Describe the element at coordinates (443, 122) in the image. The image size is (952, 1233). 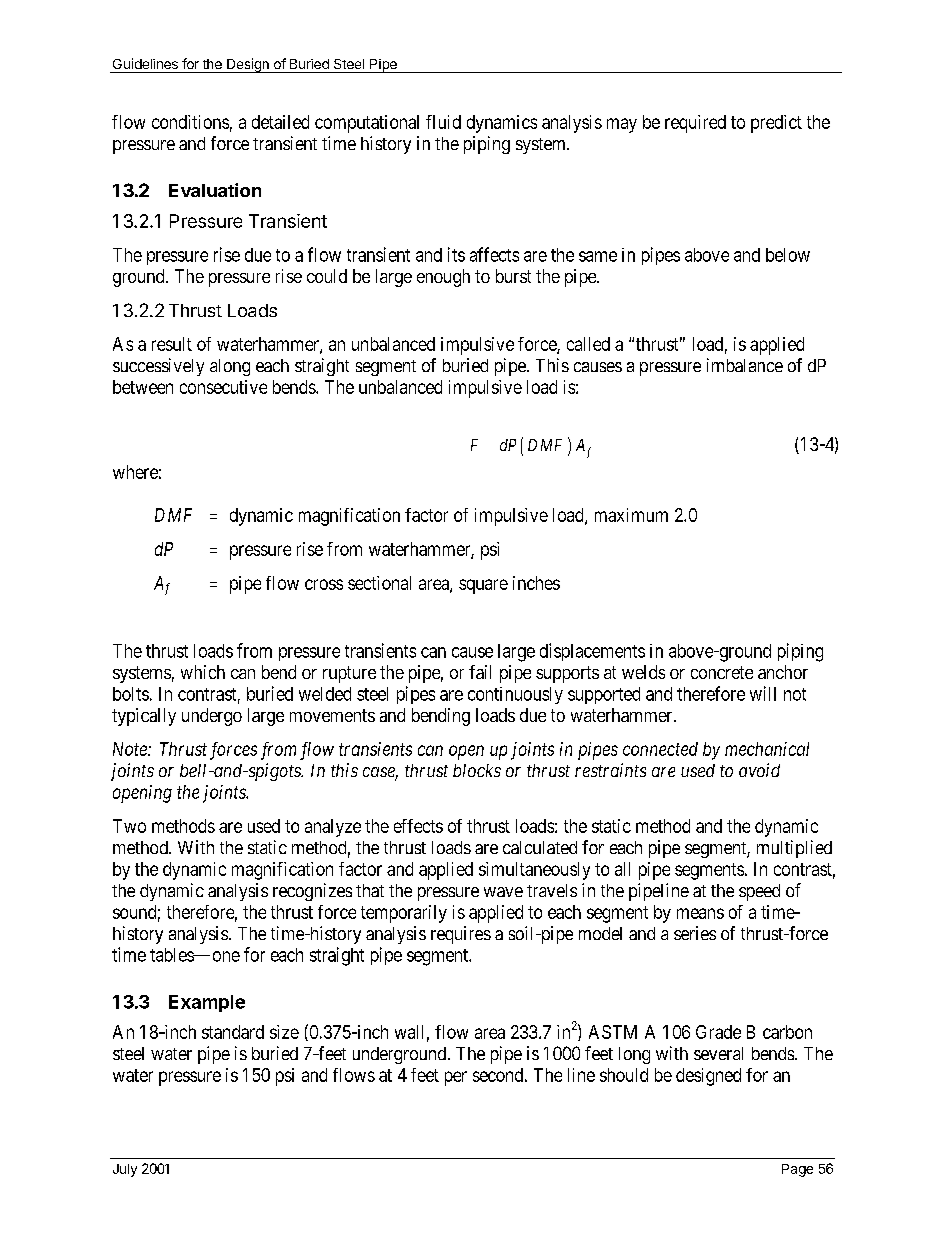
I see `fluid` at that location.
